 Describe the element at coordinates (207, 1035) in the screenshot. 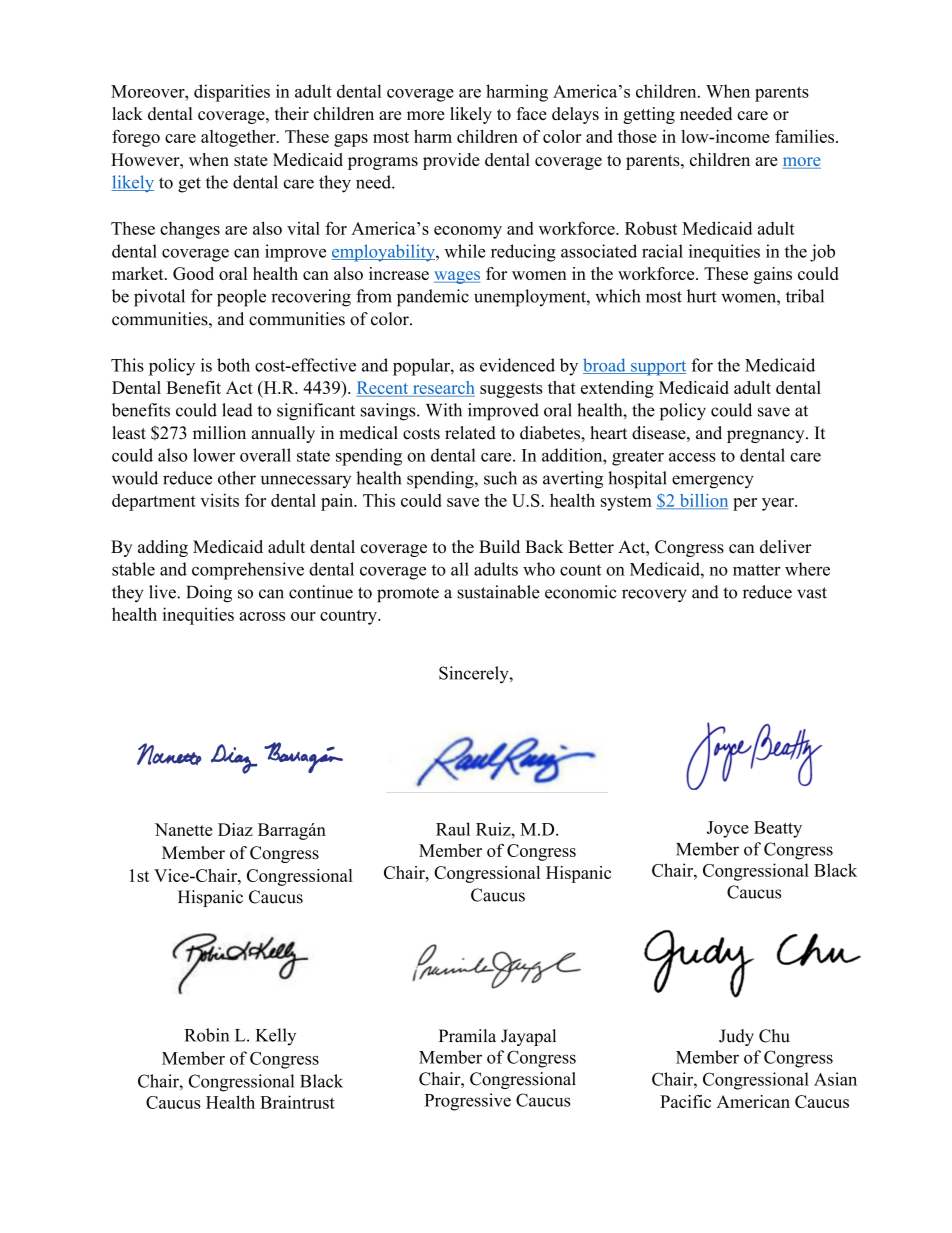

I see `Robin` at that location.
